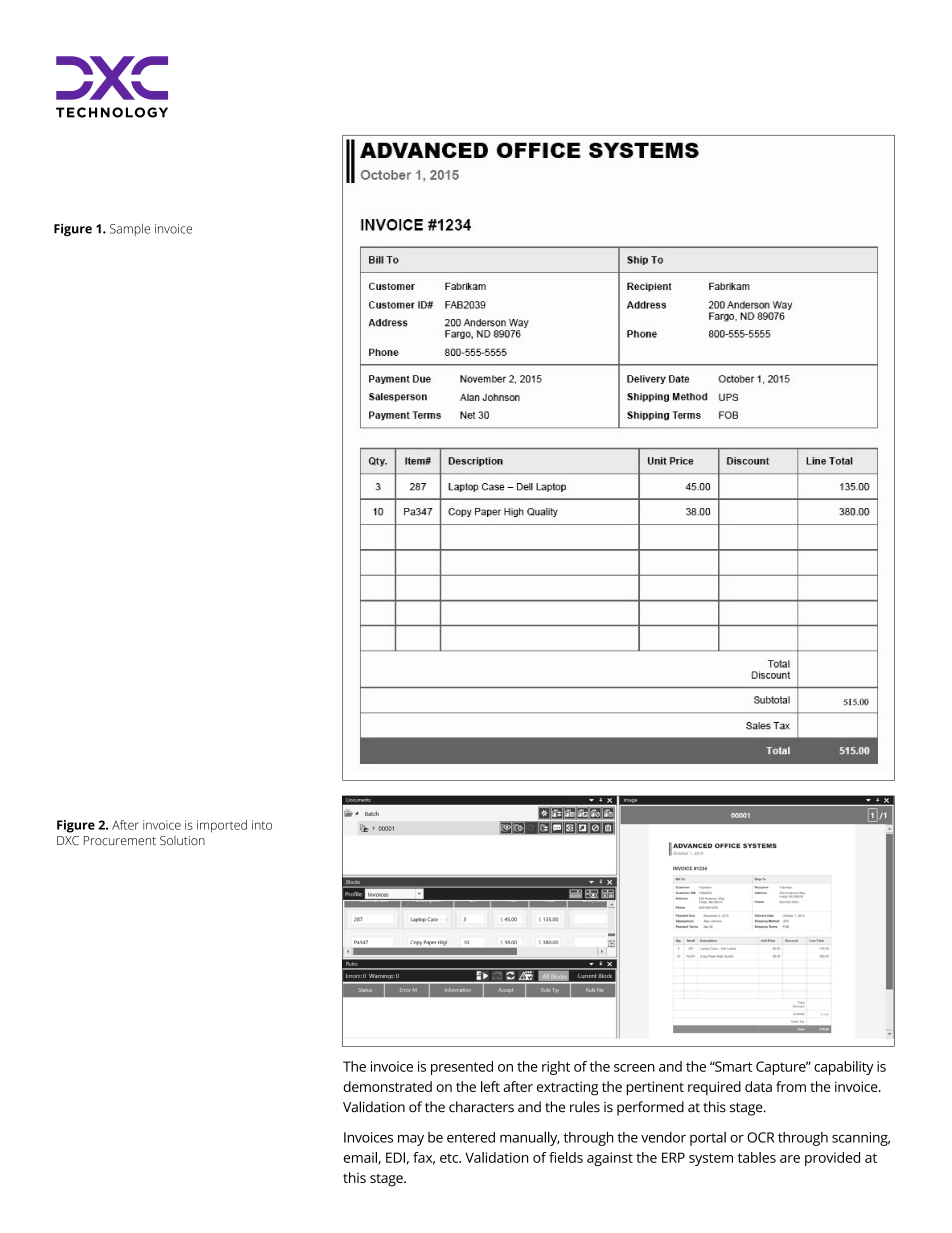  Describe the element at coordinates (222, 826) in the page. I see `imported` at that location.
